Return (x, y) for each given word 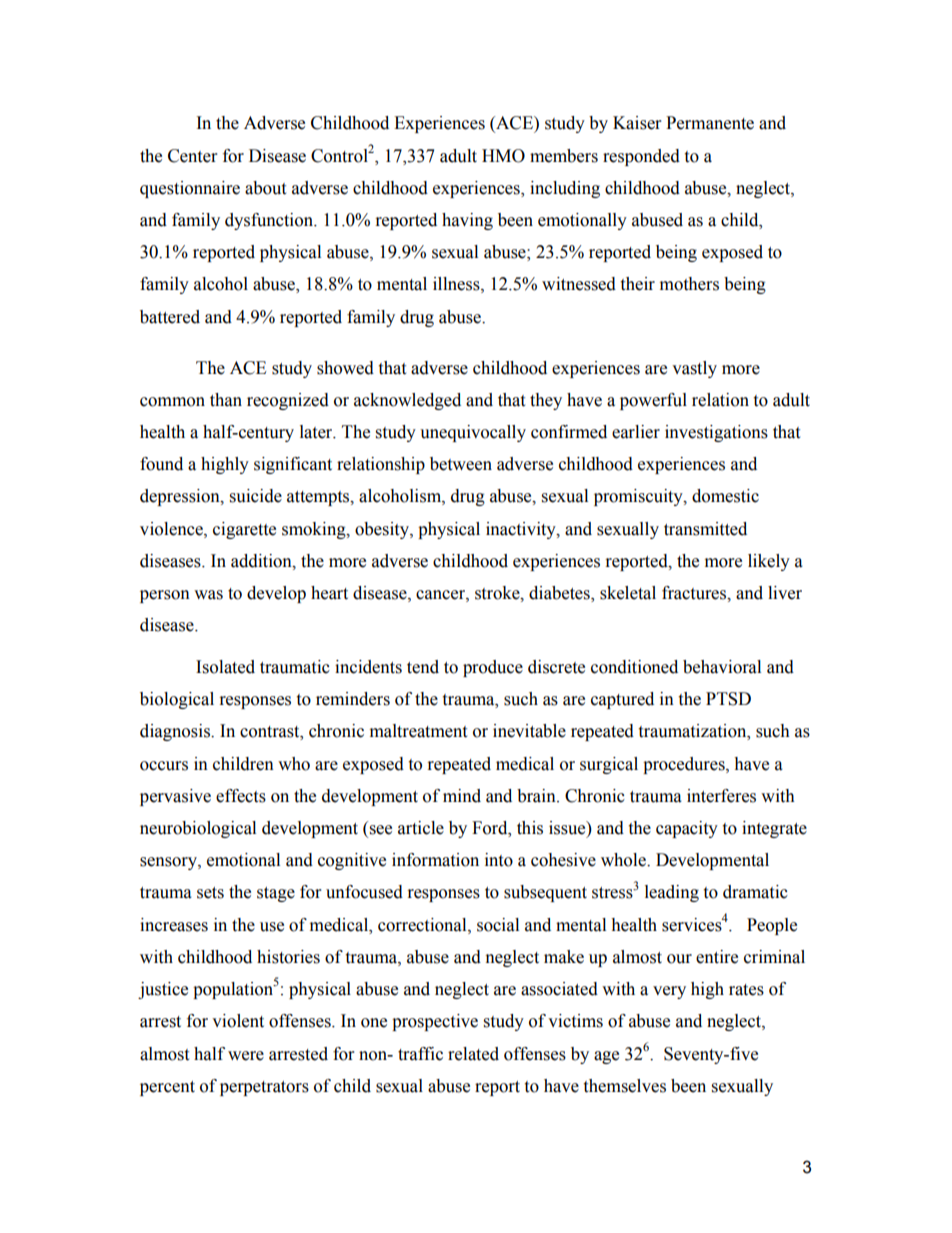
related (473, 1054)
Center (192, 156)
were (246, 1056)
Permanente (710, 123)
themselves (624, 1086)
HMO (503, 156)
